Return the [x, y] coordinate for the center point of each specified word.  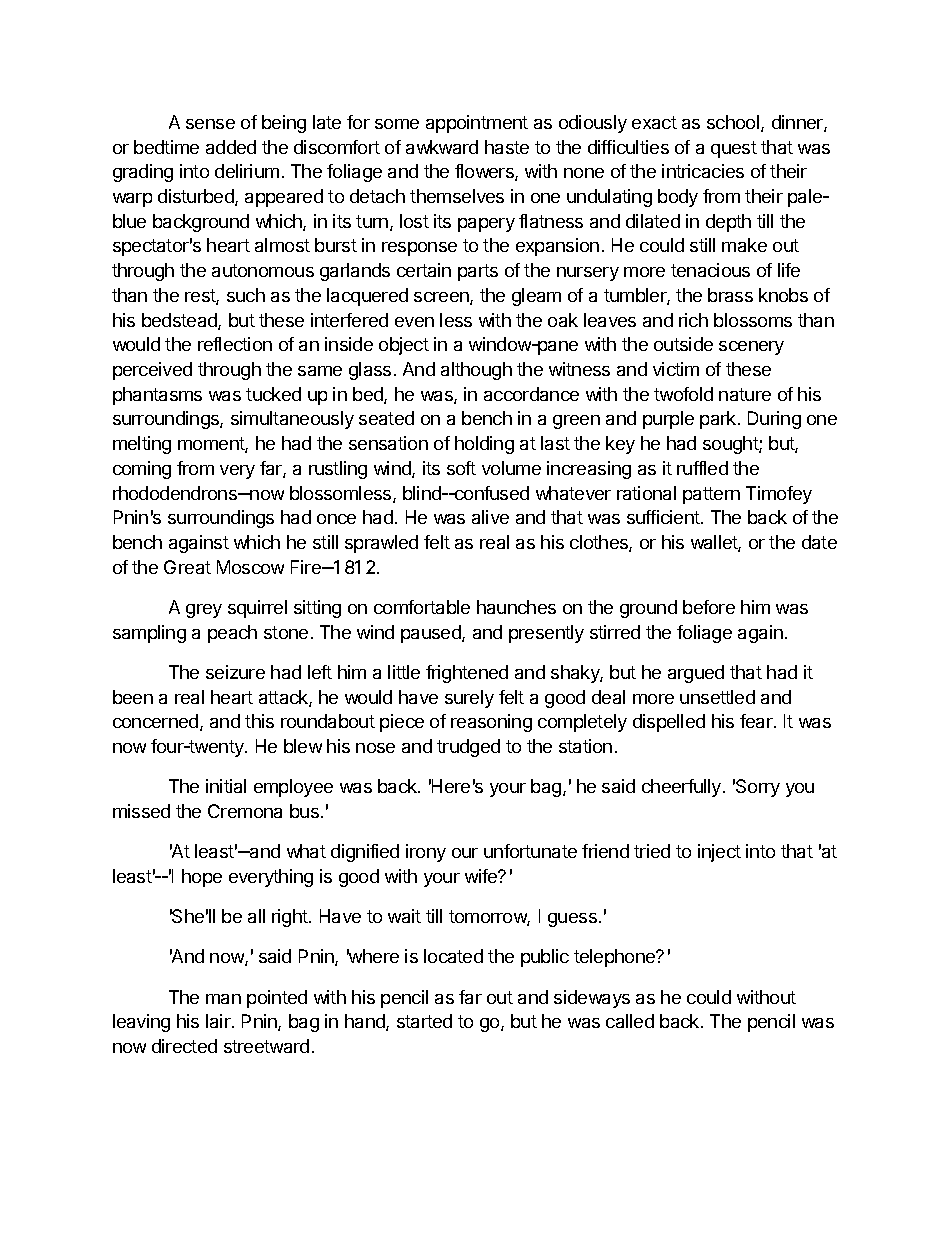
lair [219, 1021]
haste [507, 147]
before [709, 607]
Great [187, 567]
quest [734, 149]
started [424, 1021]
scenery [751, 348]
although [476, 371]
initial [226, 786]
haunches [516, 607]
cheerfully [683, 788]
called [630, 1021]
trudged [468, 748]
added [231, 147]
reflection [235, 344]
